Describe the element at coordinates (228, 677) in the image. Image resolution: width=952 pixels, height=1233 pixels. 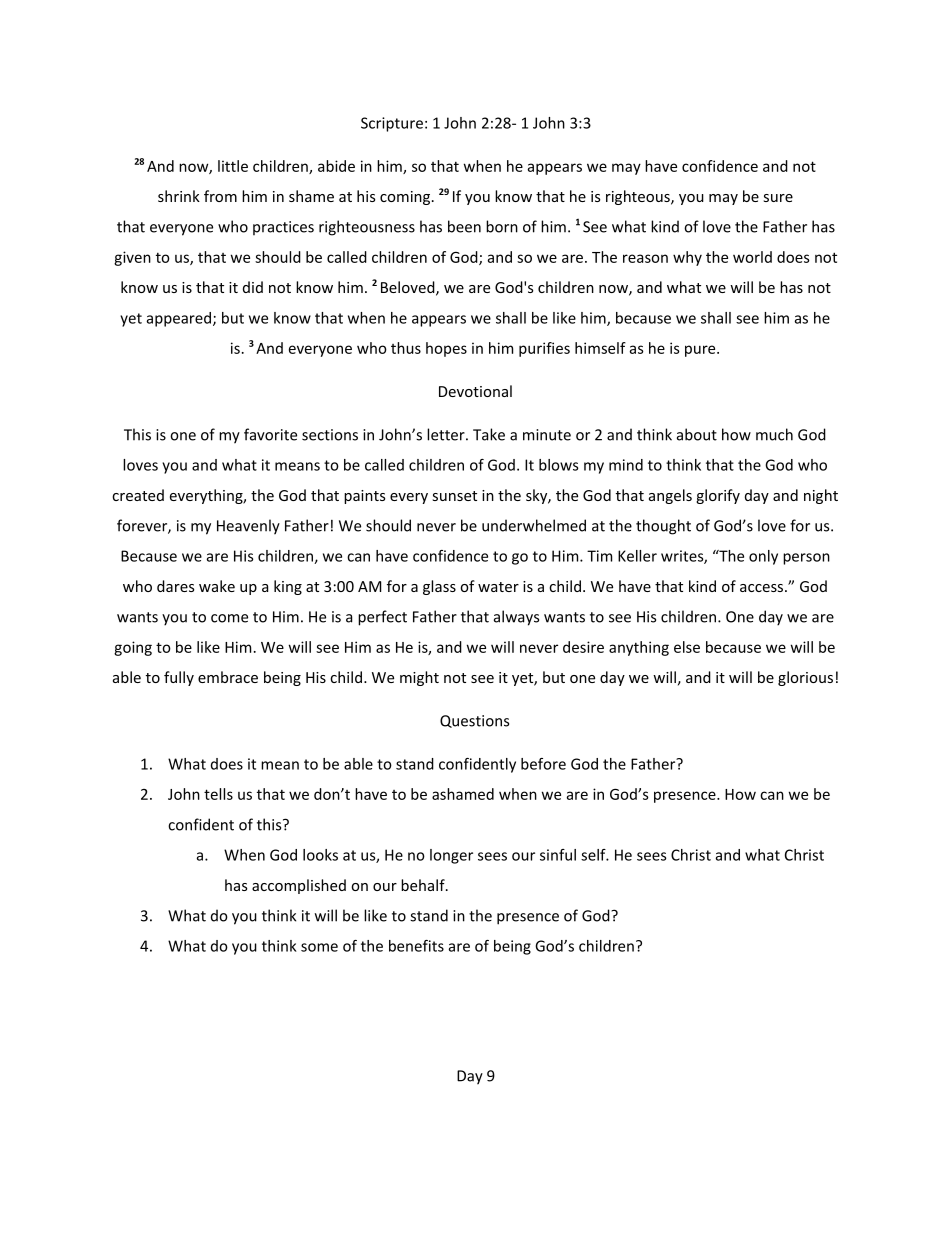
I see `embrace` at that location.
